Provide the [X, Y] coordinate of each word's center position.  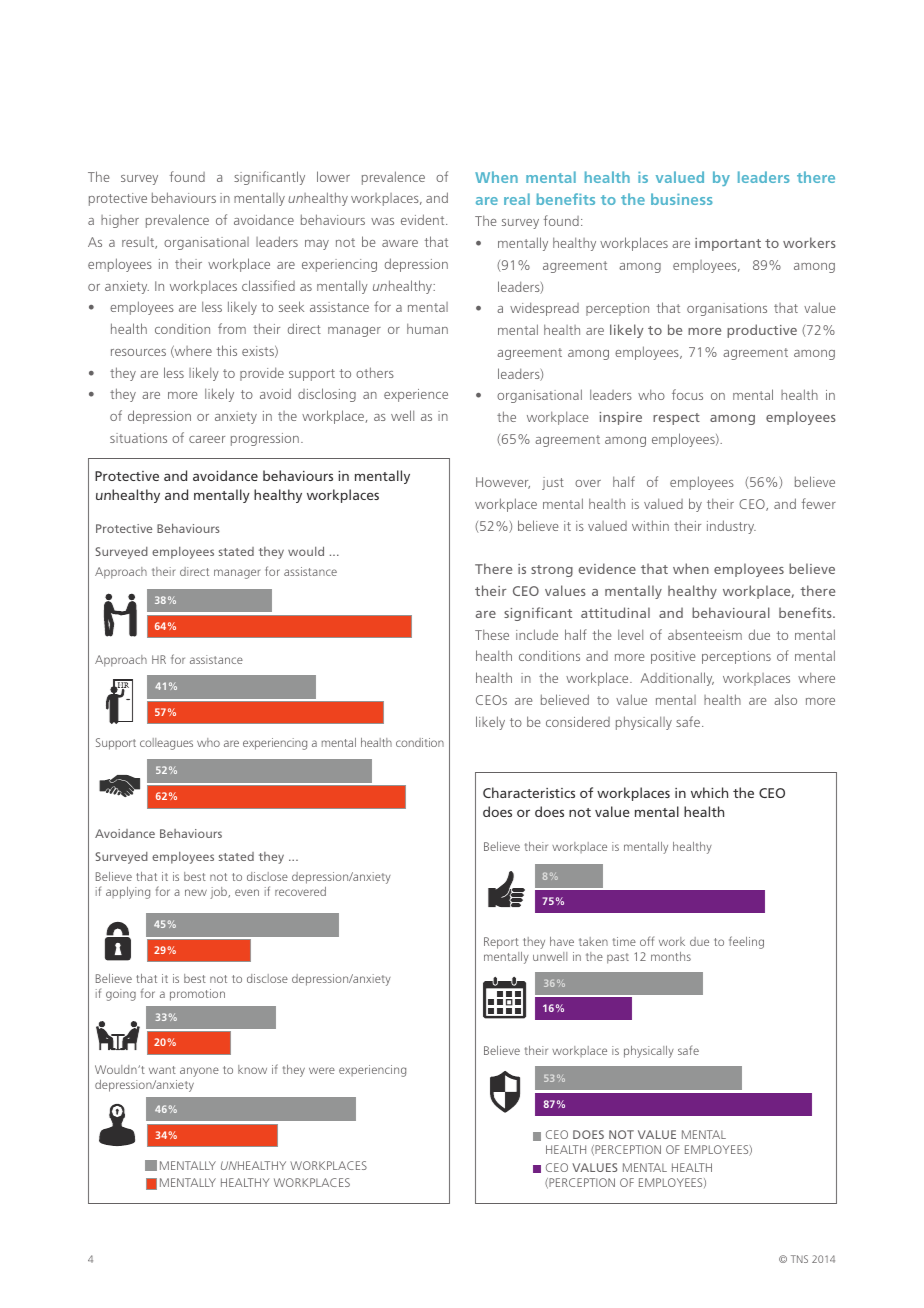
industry [731, 527]
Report [501, 943]
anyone [199, 1072]
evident [424, 219]
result [139, 243]
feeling [746, 942]
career [207, 439]
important [728, 244]
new [196, 892]
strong [552, 571]
